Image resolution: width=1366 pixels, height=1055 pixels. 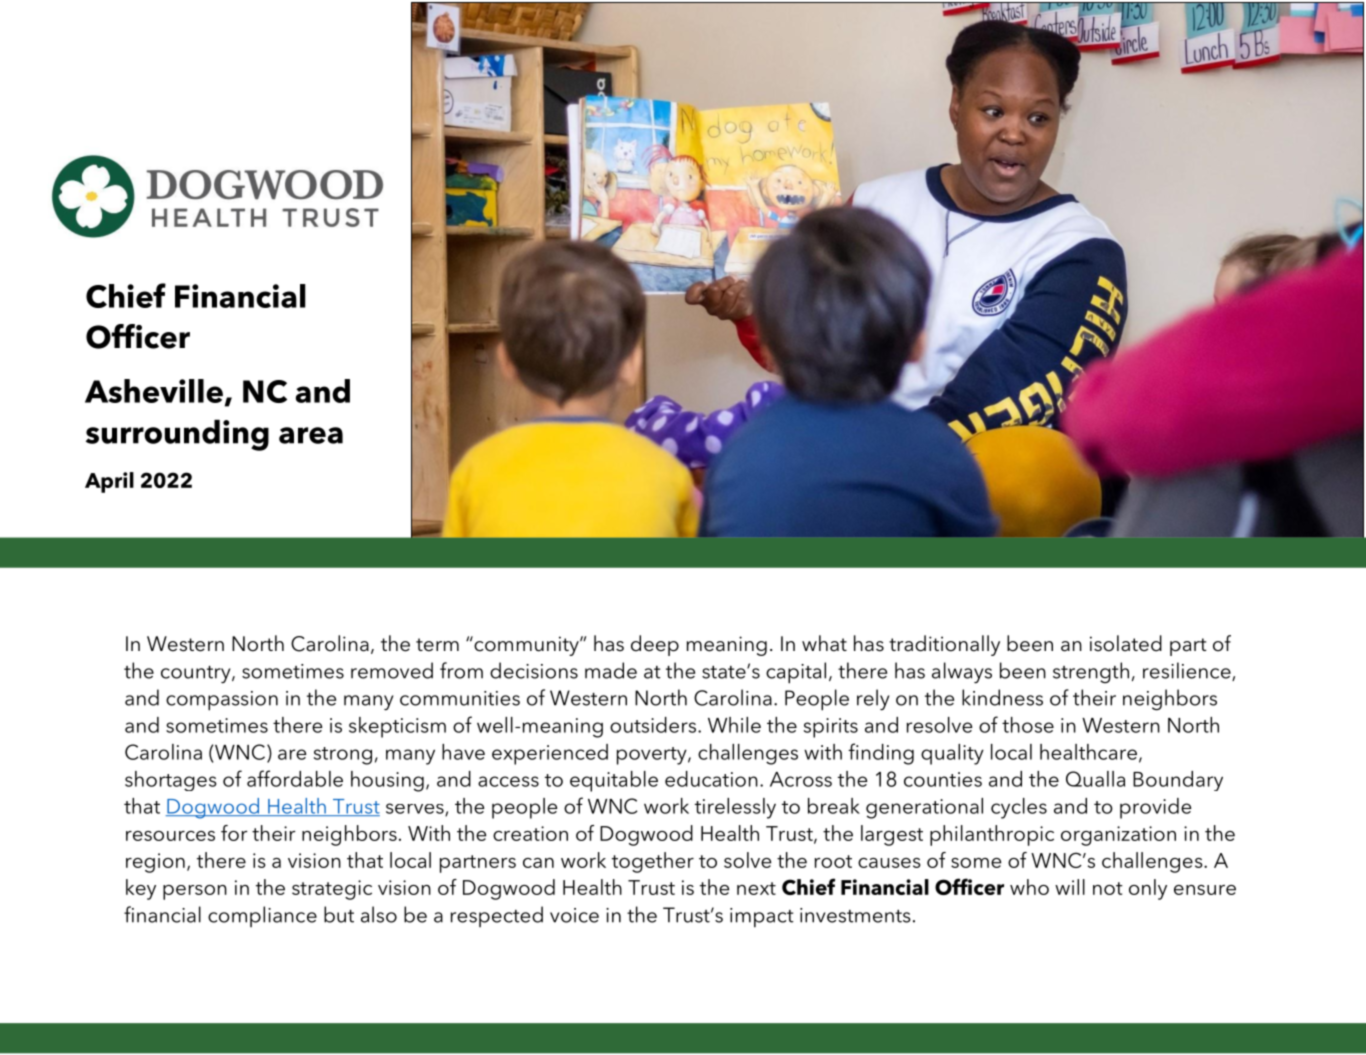 What do you see at coordinates (343, 756) in the screenshot?
I see `strong` at bounding box center [343, 756].
